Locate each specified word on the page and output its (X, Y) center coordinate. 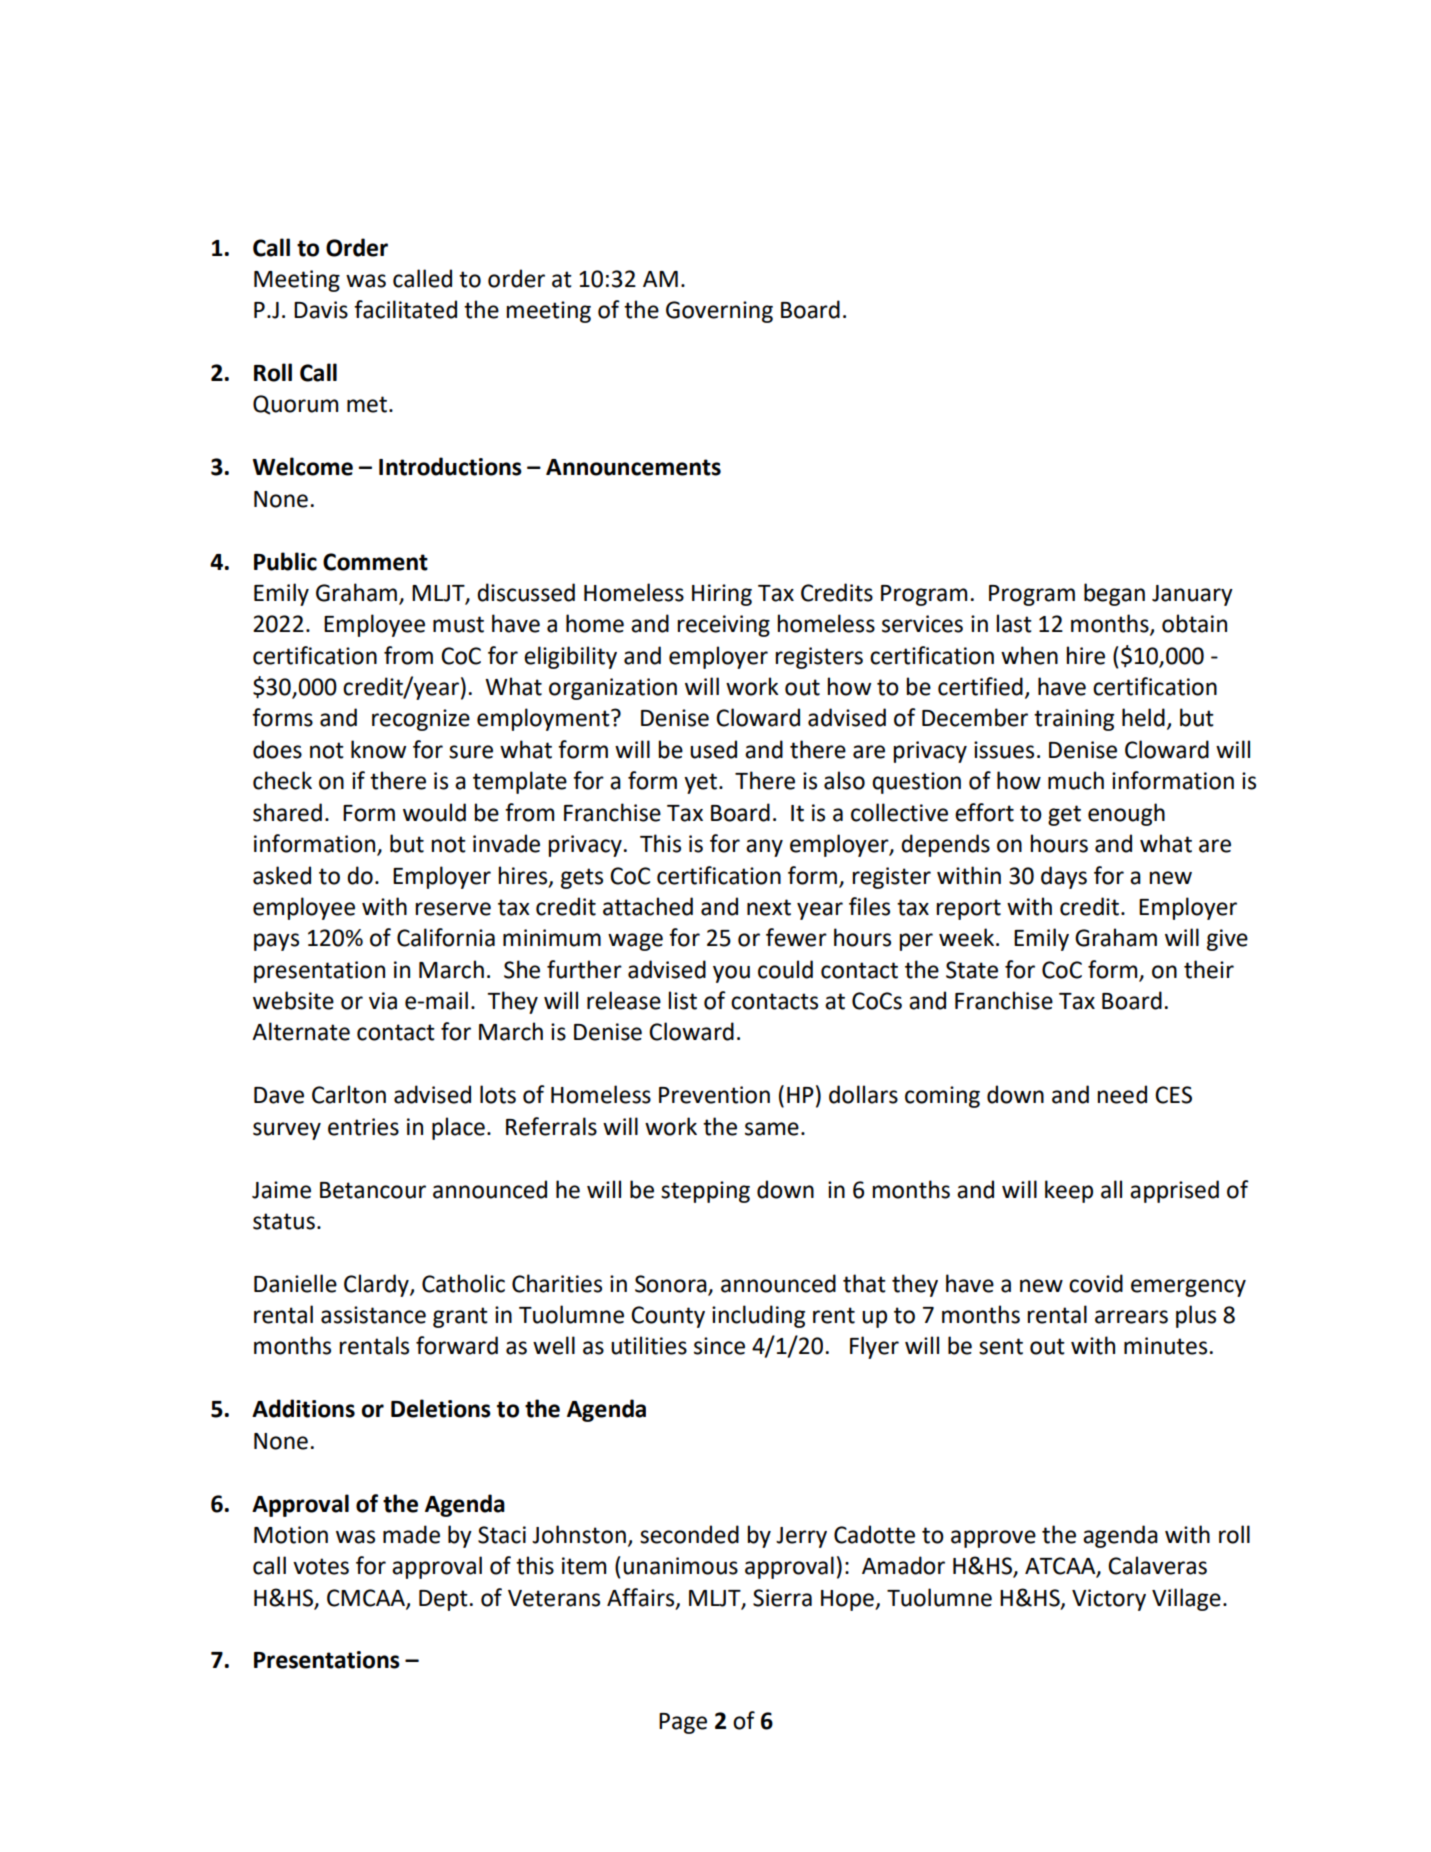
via (383, 1001)
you (731, 974)
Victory (1109, 1600)
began (1114, 594)
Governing (719, 312)
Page (683, 1723)
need (1122, 1094)
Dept (443, 1600)
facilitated (405, 309)
